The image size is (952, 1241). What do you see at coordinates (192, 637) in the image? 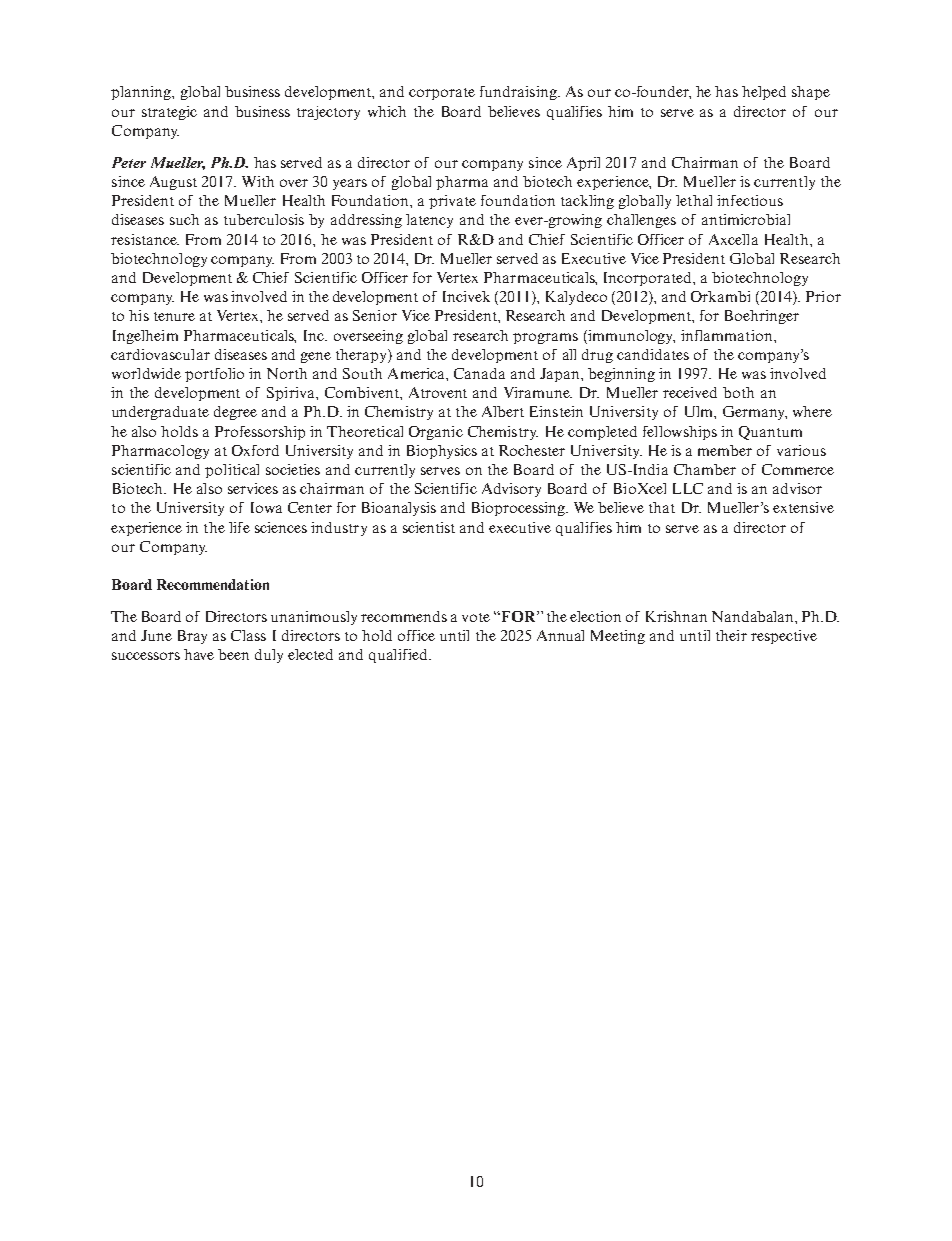
I see `Bray` at bounding box center [192, 637].
